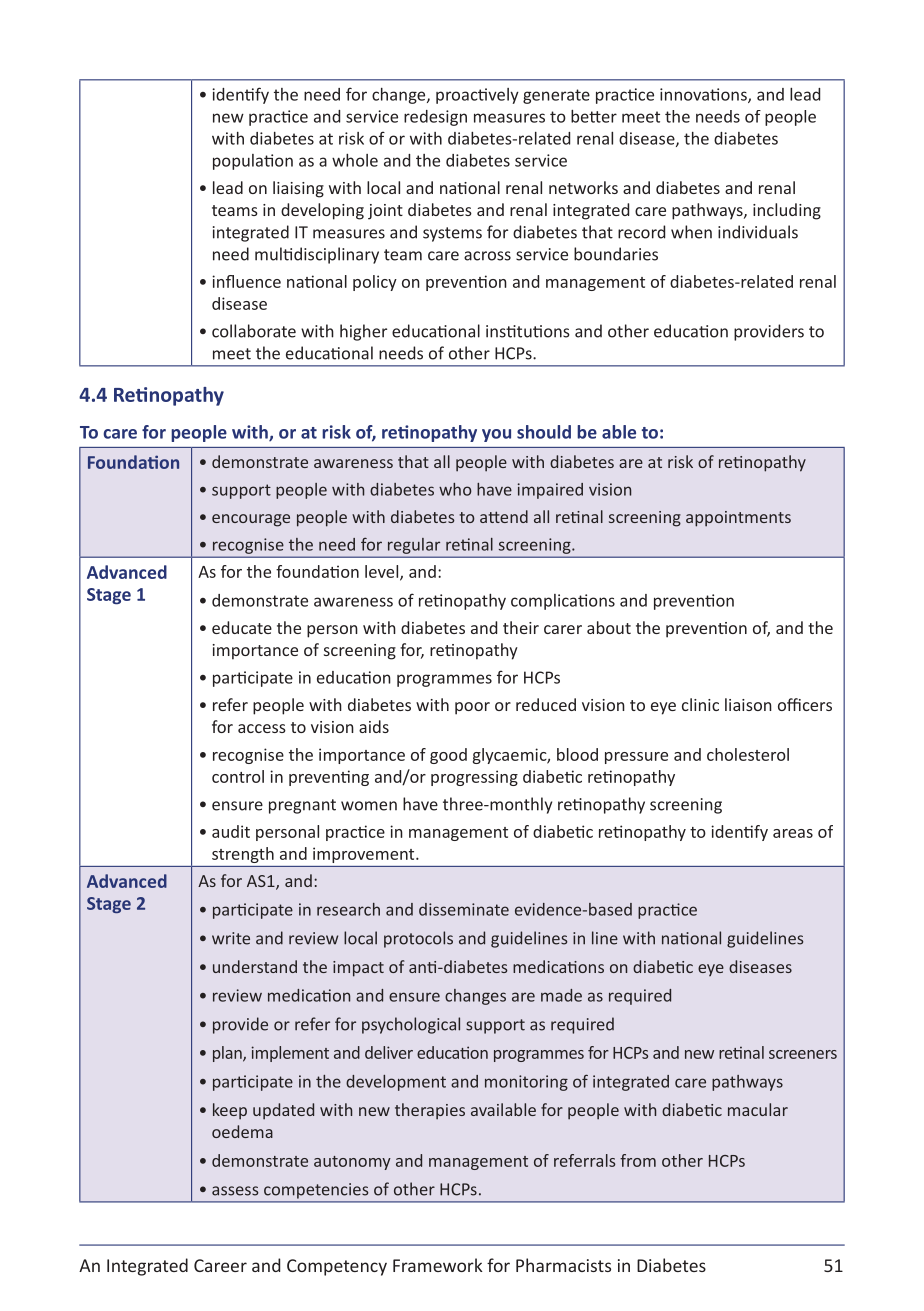  Describe the element at coordinates (262, 728) in the screenshot. I see `access` at that location.
